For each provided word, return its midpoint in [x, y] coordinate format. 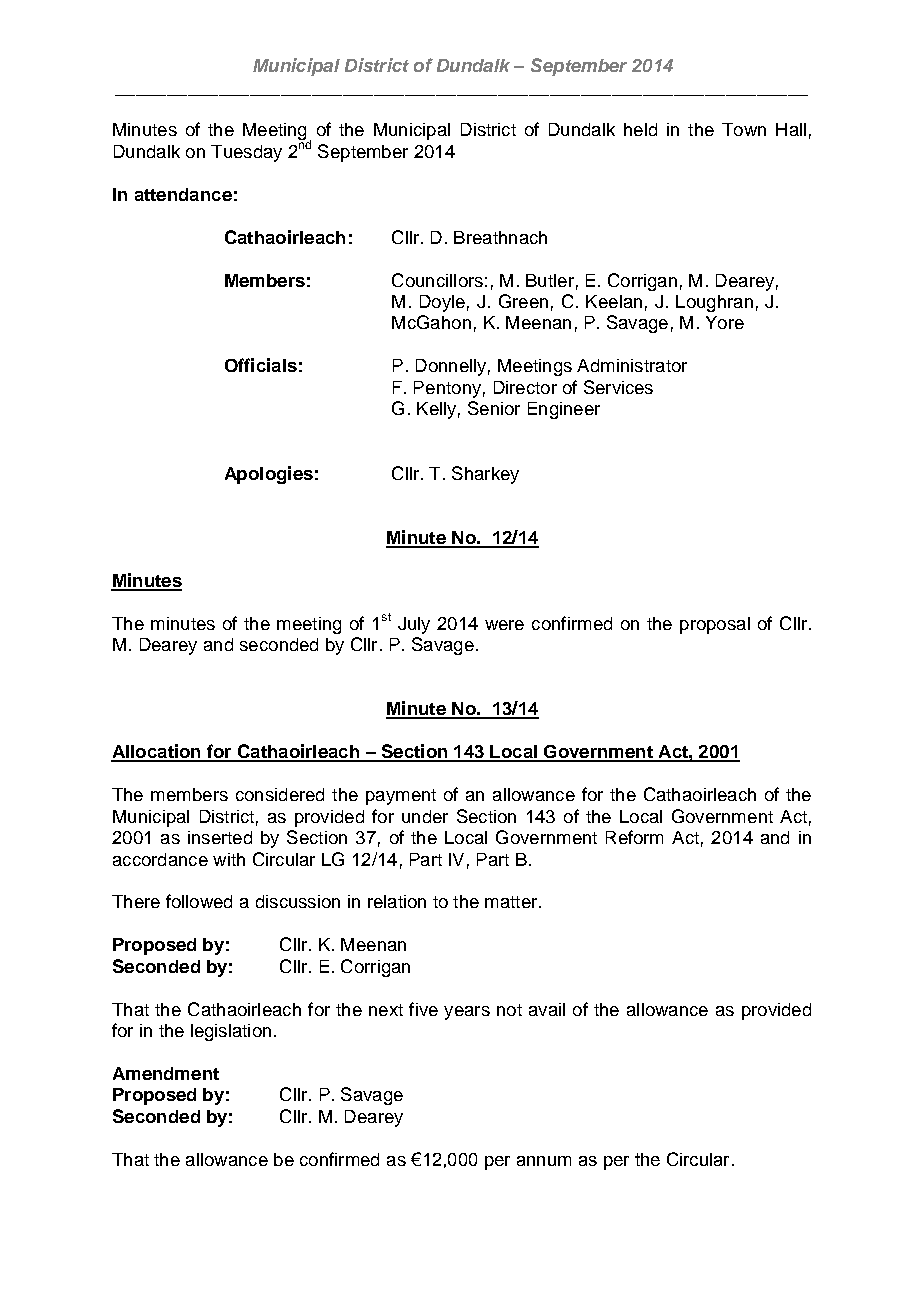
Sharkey [485, 475]
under [425, 816]
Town [744, 129]
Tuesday [246, 153]
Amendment [166, 1073]
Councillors [437, 280]
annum [544, 1161]
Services [618, 387]
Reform [634, 837]
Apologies [269, 475]
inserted [220, 837]
